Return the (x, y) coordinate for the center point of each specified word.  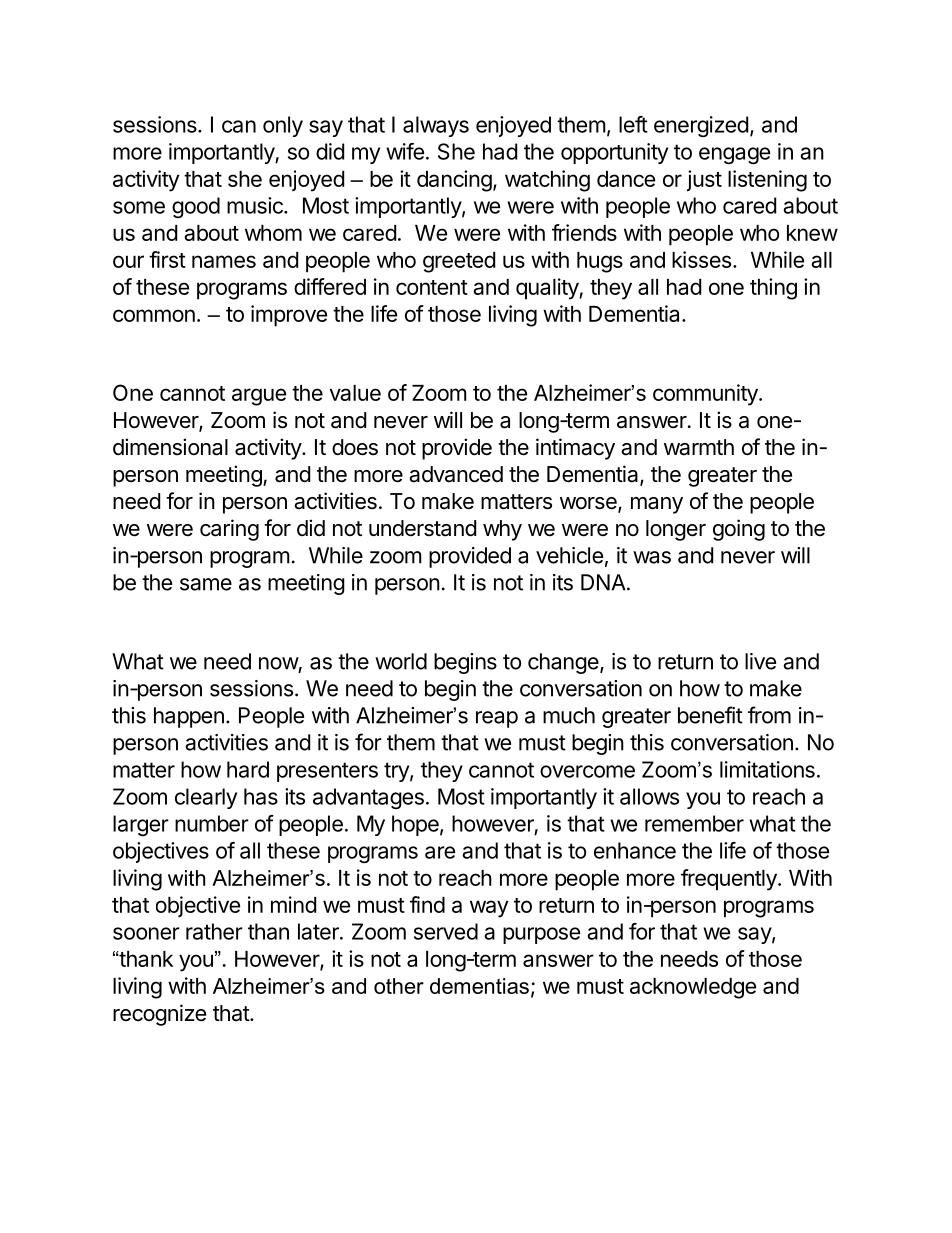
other (399, 986)
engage (734, 155)
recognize (159, 1015)
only (283, 126)
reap (497, 719)
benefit (710, 715)
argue (259, 397)
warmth (699, 447)
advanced (456, 474)
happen (189, 717)
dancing (454, 181)
